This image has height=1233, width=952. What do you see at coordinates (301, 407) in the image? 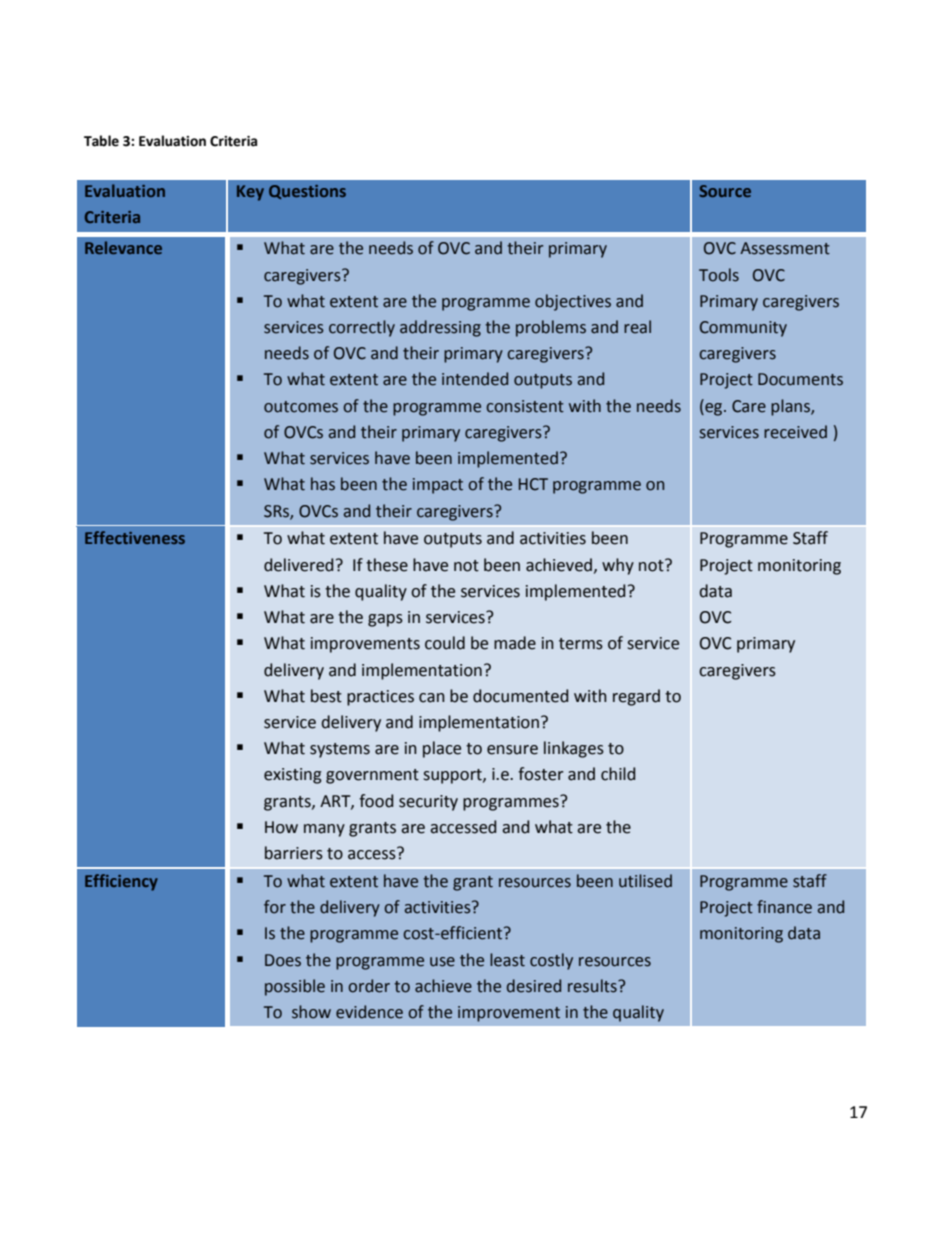
I see `outcomes` at bounding box center [301, 407].
